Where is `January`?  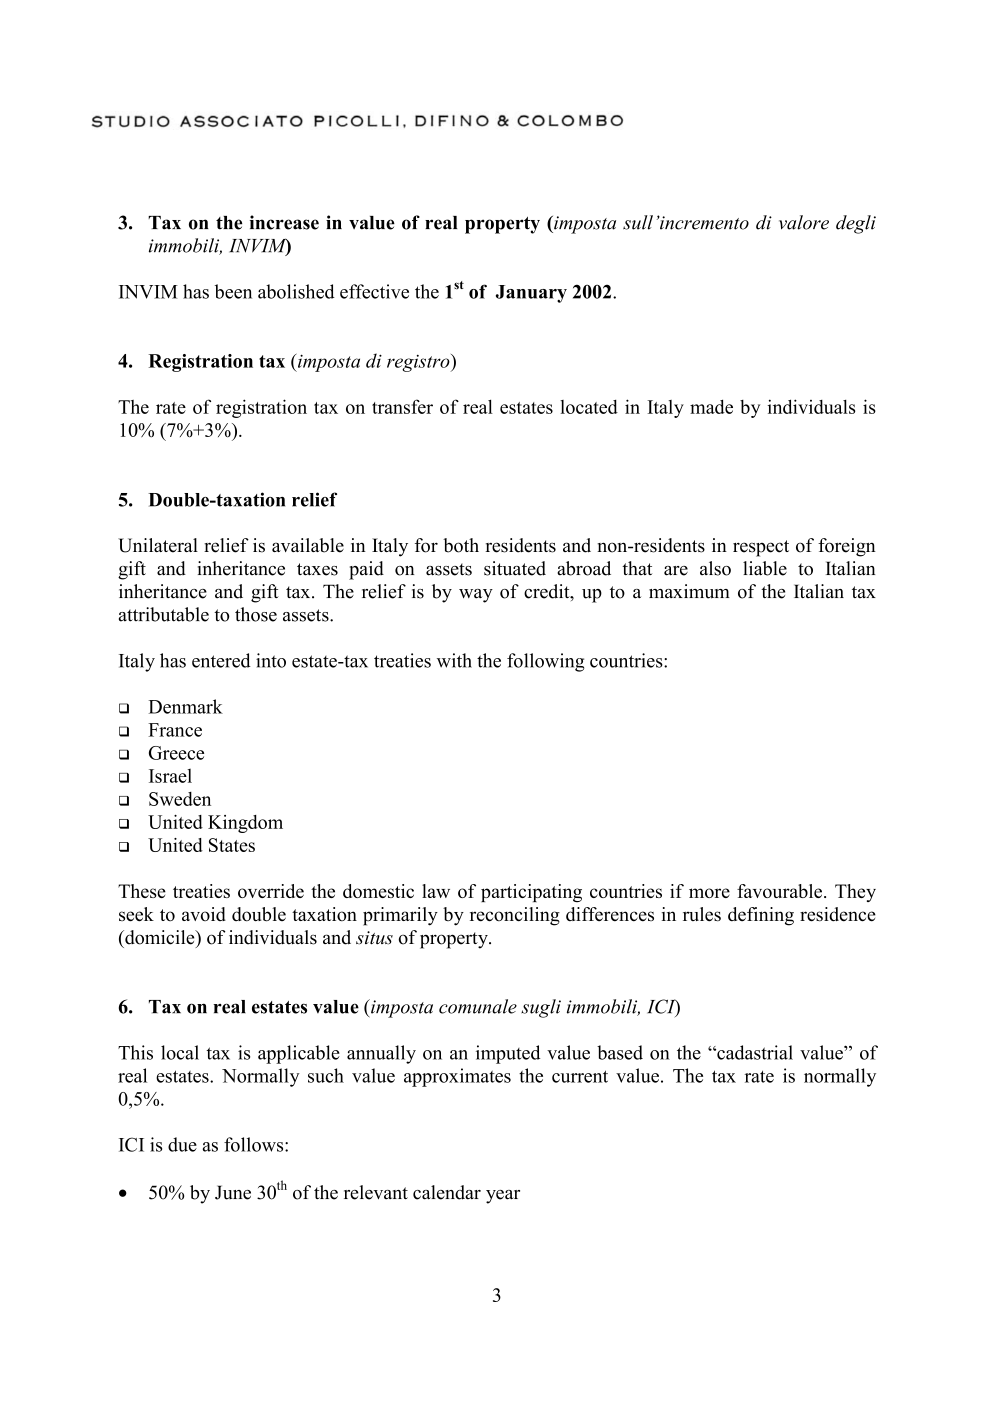
January is located at coordinates (531, 294).
